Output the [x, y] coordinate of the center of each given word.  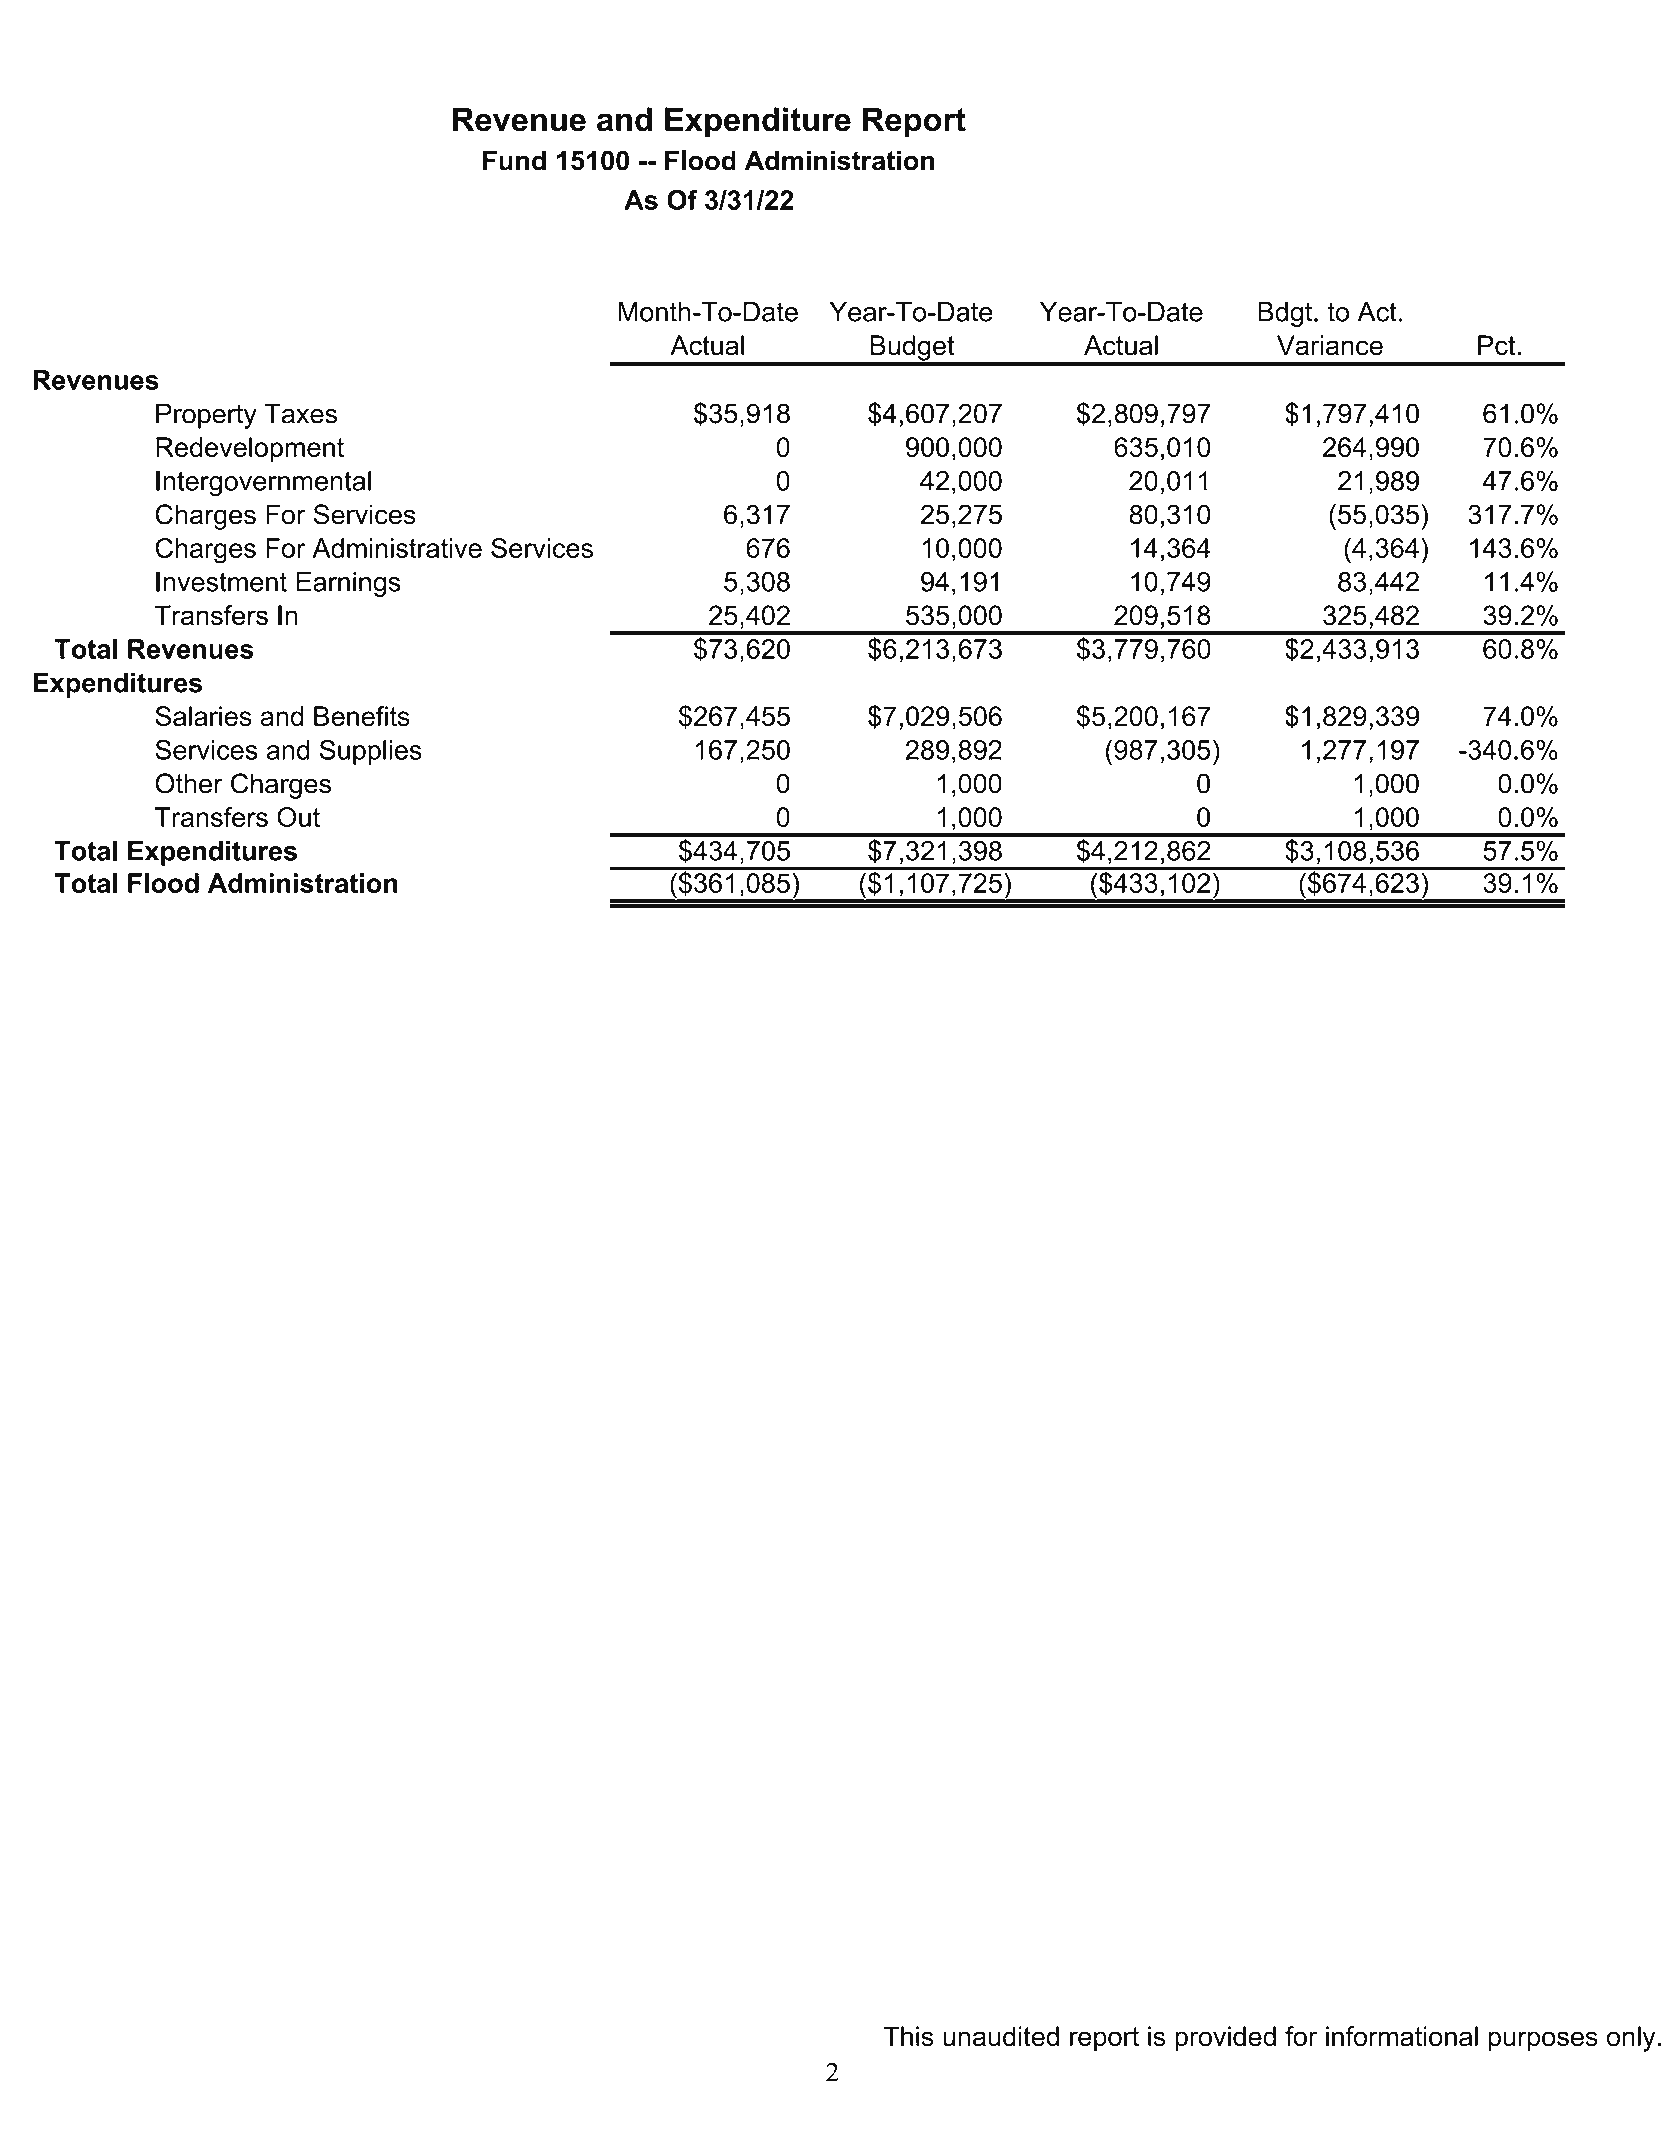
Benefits [362, 716]
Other [189, 783]
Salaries [203, 716]
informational [1402, 2036]
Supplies [371, 752]
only [1631, 2039]
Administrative [397, 548]
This [908, 2036]
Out [298, 817]
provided [1225, 2039]
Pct [1496, 345]
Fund [514, 160]
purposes [1543, 2041]
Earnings [348, 584]
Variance [1330, 345]
